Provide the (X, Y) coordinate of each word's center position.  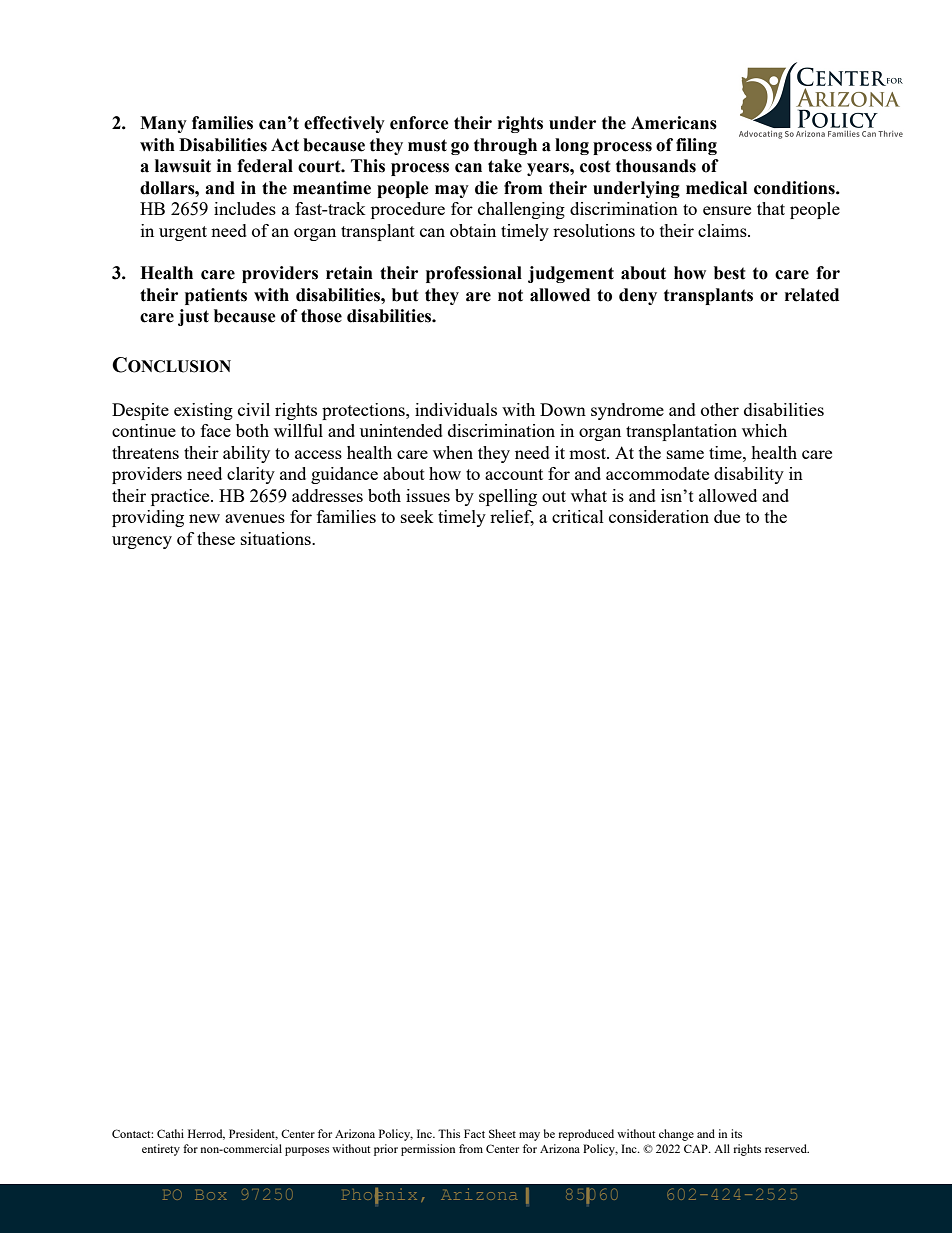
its (736, 1133)
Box (211, 1195)
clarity (251, 475)
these (216, 538)
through (505, 146)
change (676, 1135)
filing (696, 146)
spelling (508, 497)
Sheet (502, 1133)
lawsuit (183, 166)
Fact (474, 1133)
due (727, 516)
